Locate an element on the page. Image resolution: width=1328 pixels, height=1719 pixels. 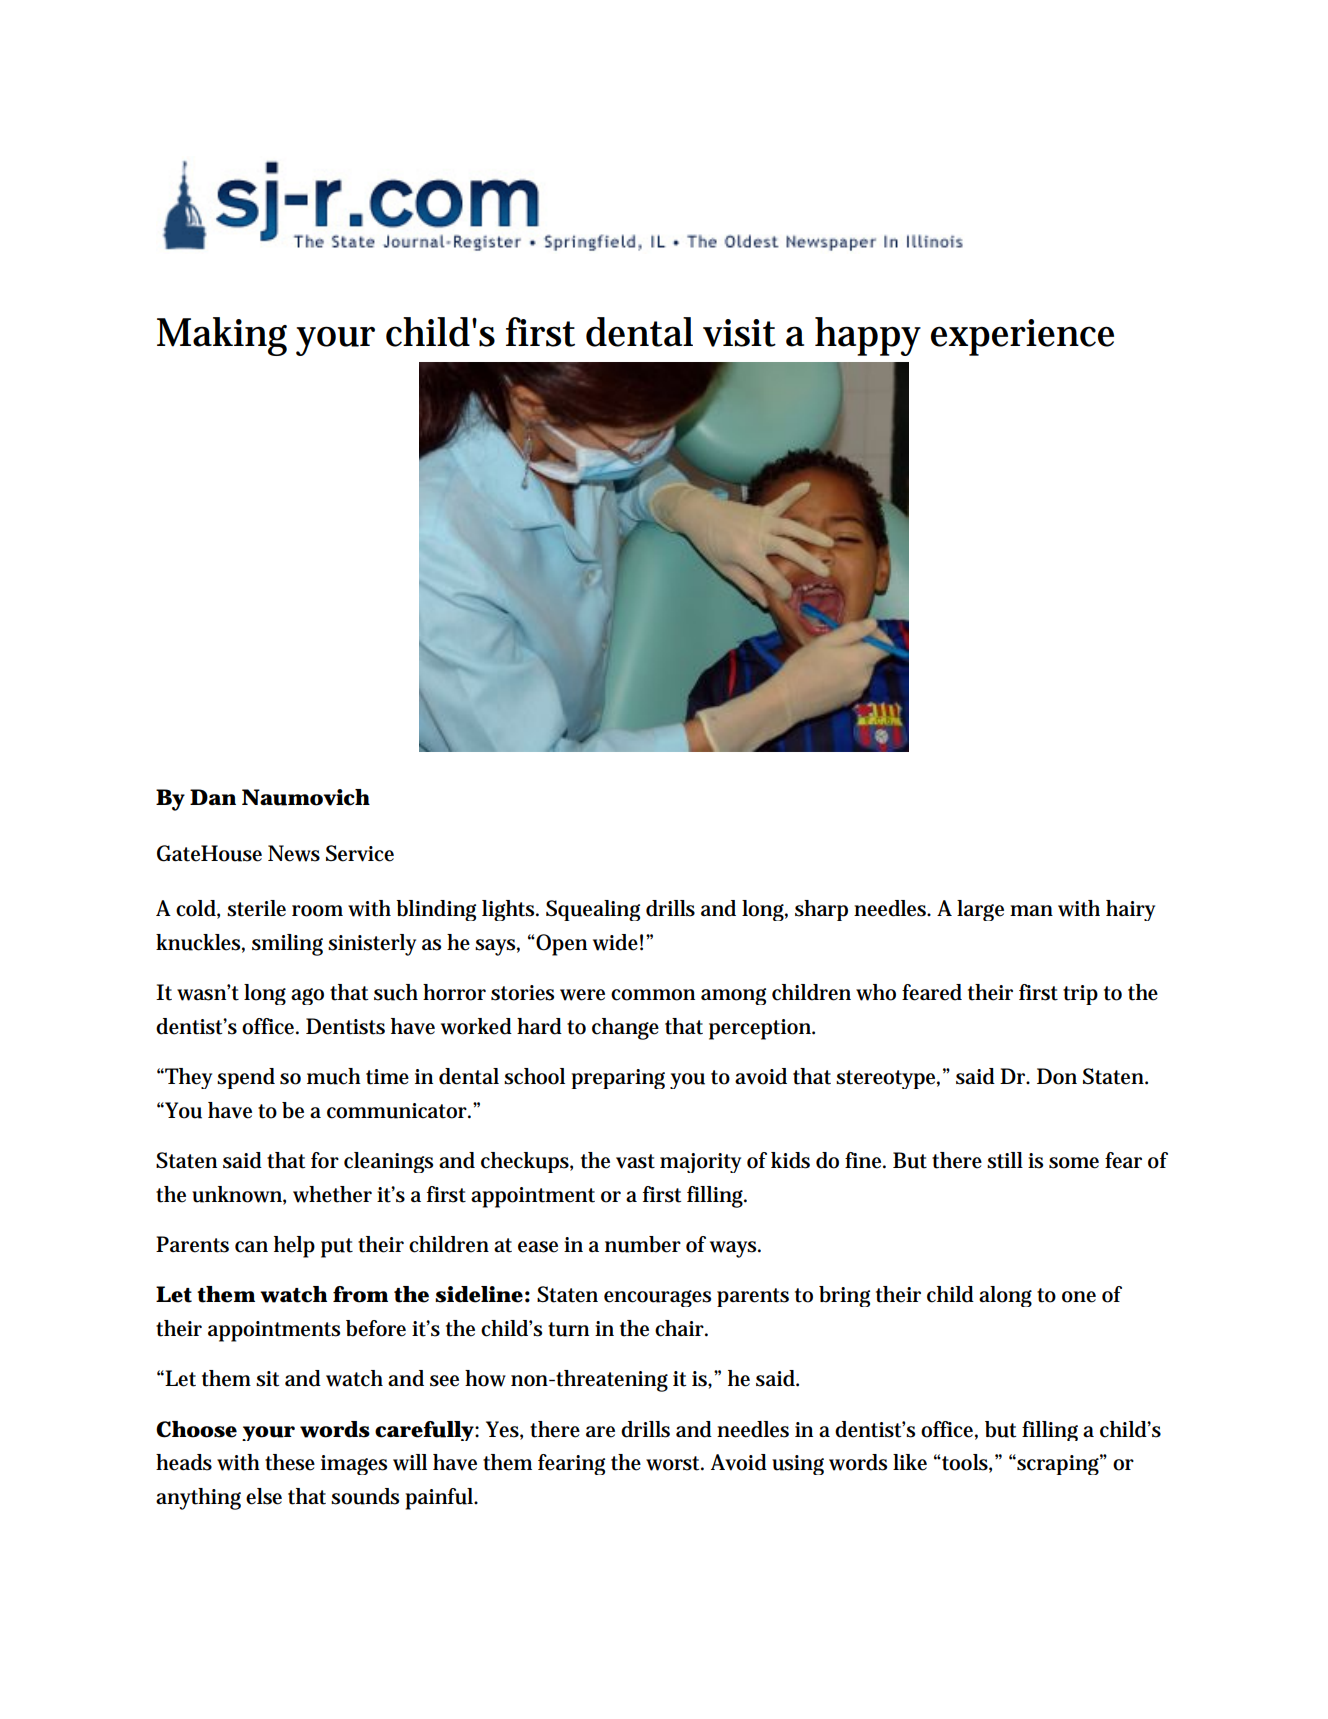
Don is located at coordinates (1057, 1076).
